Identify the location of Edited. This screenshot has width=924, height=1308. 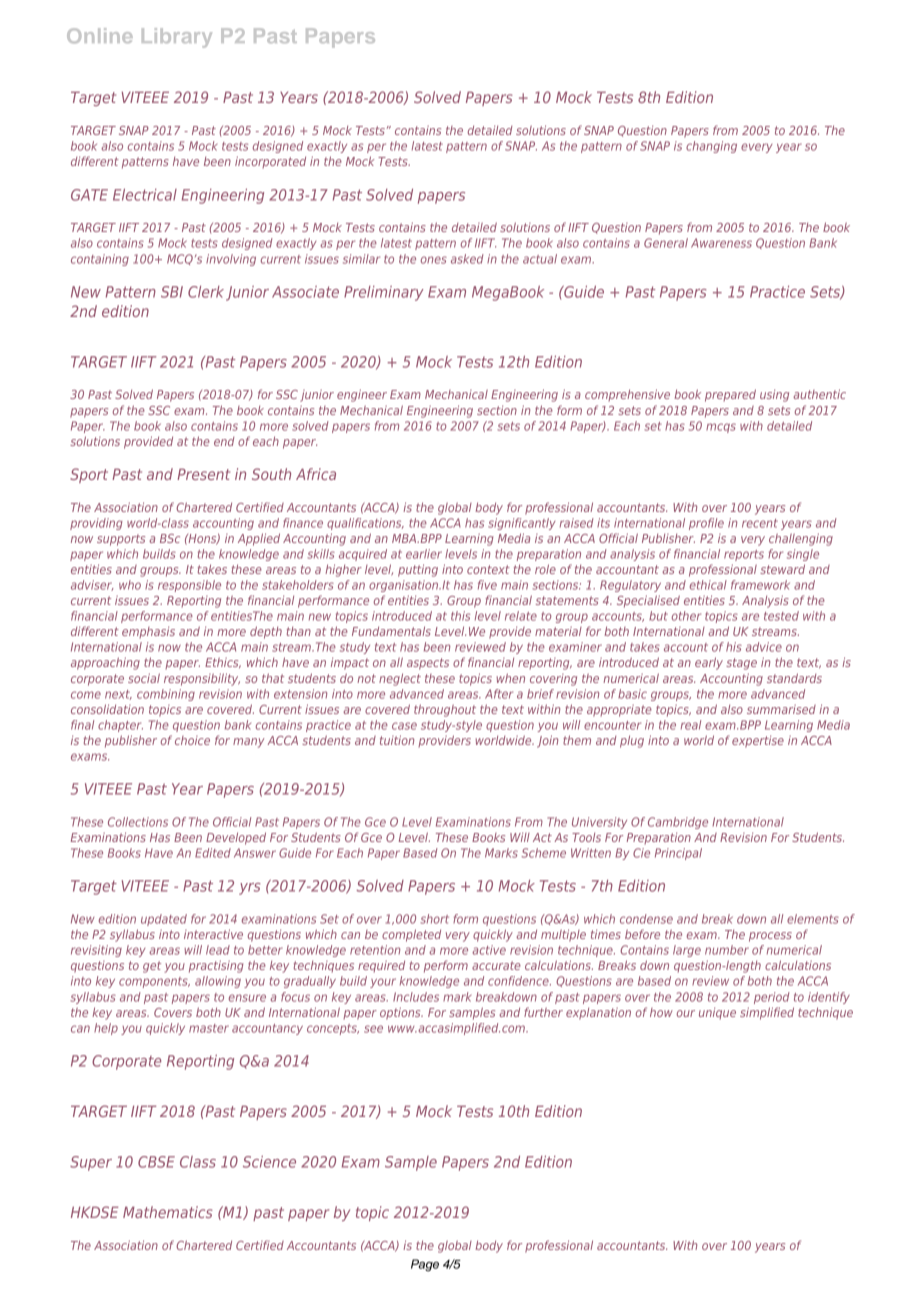
(213, 853).
